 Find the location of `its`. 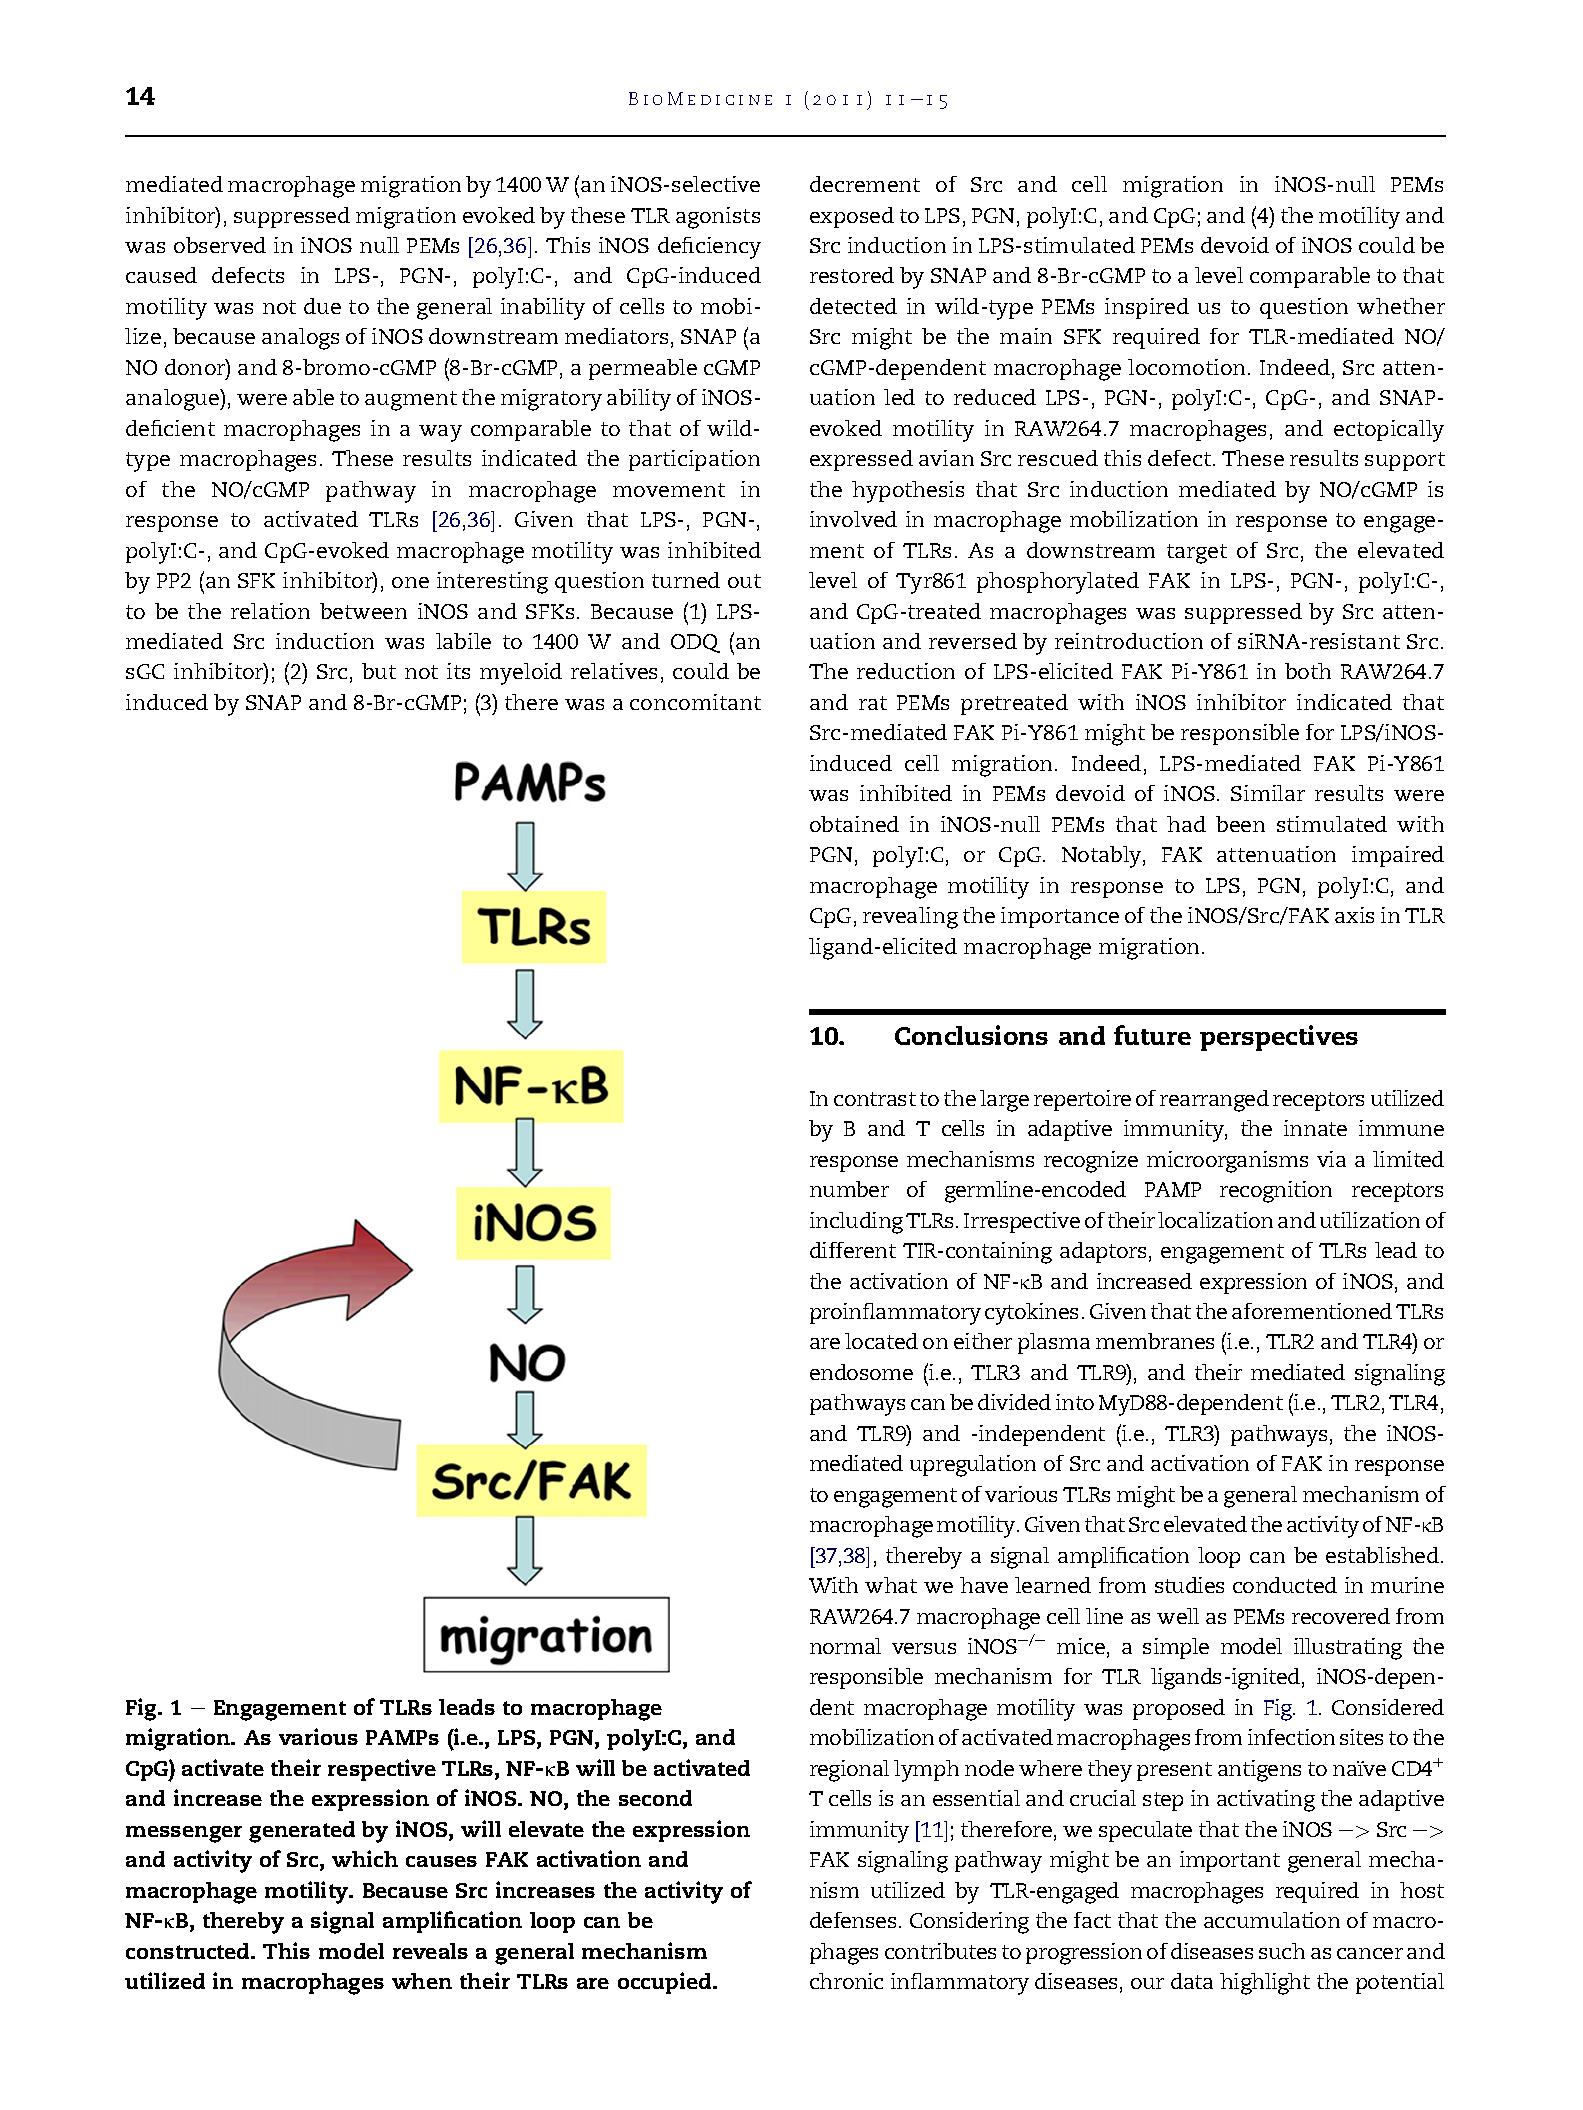

its is located at coordinates (458, 671).
